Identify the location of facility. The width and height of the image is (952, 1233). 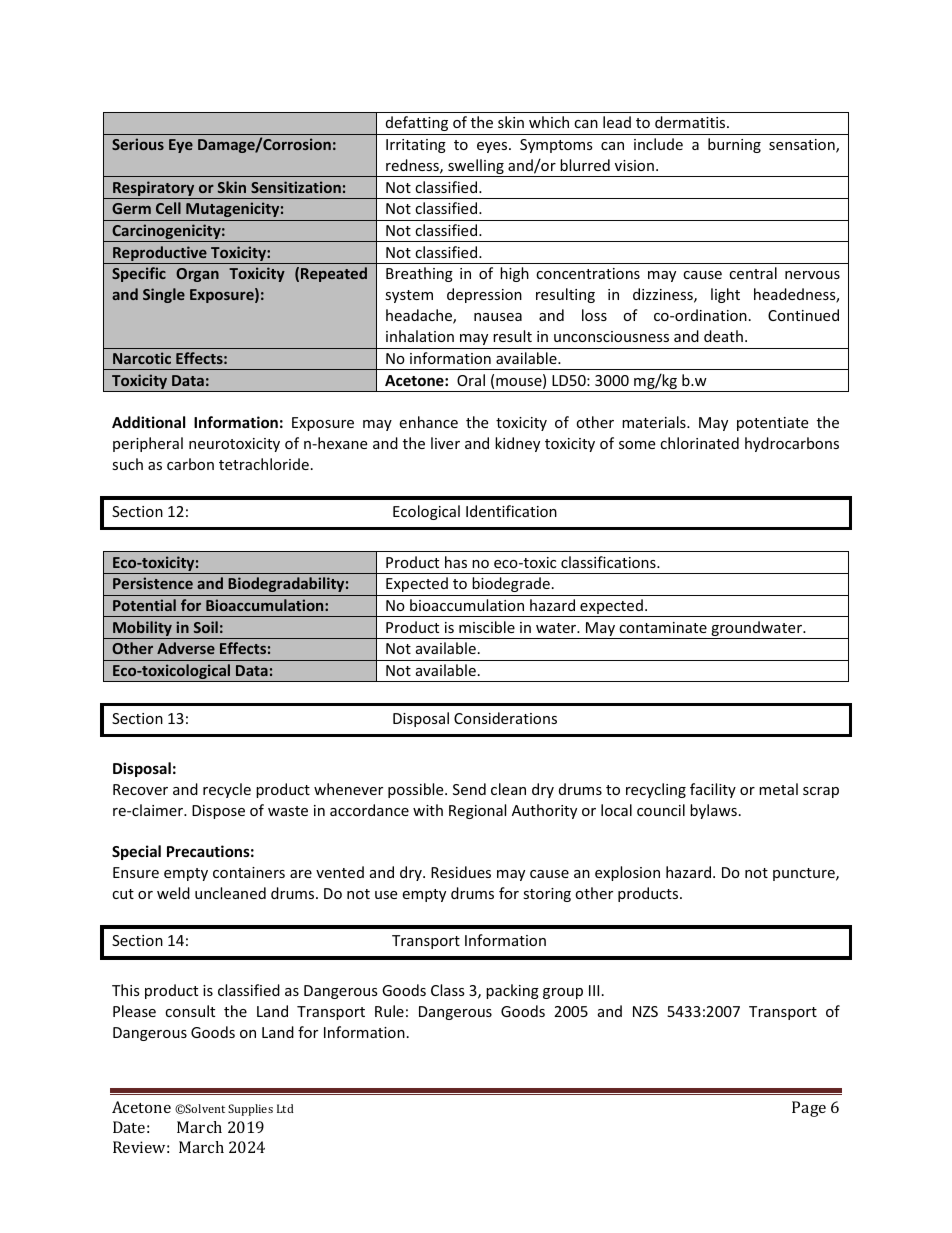
(713, 790).
